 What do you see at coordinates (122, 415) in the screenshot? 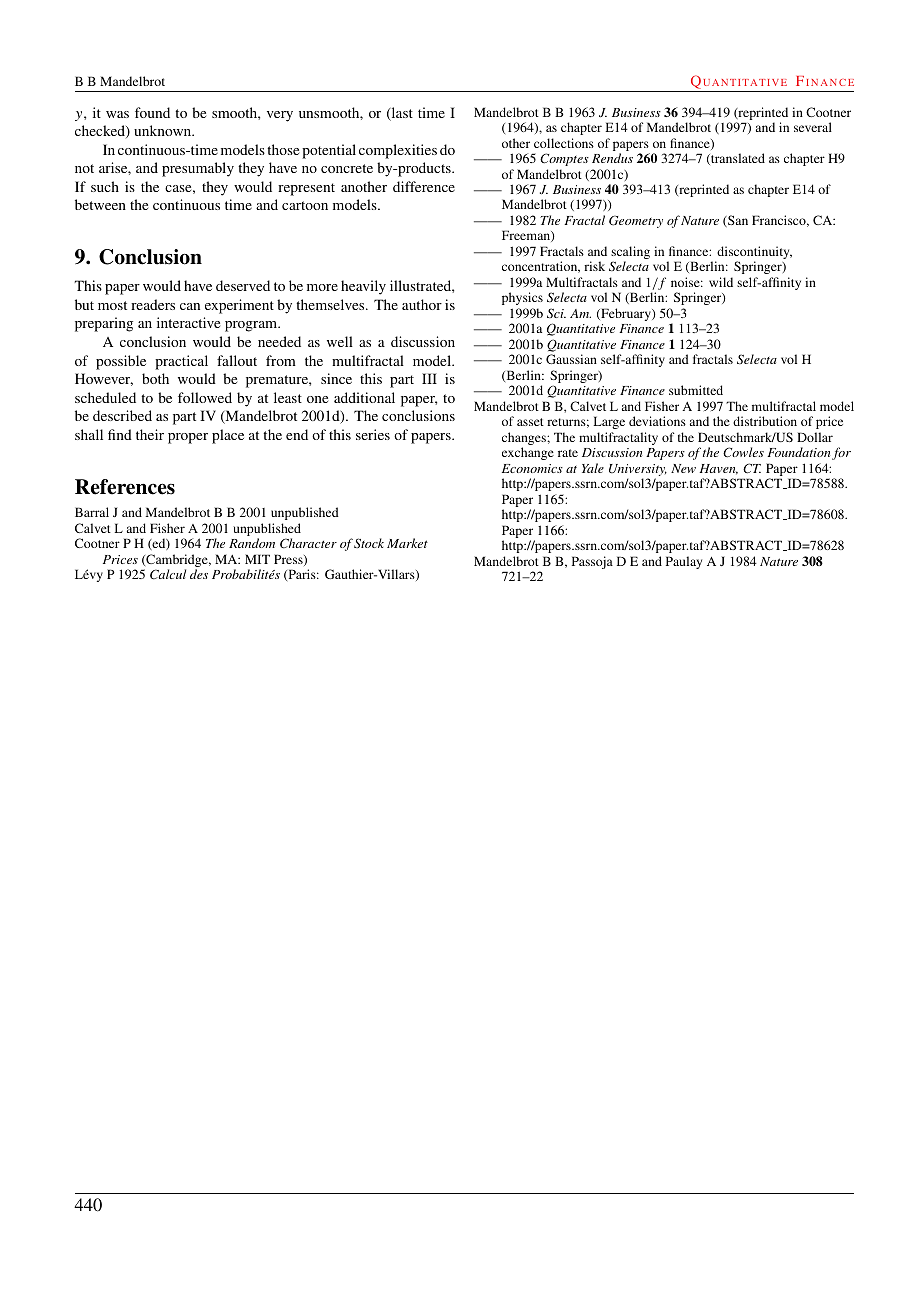
I see `described` at bounding box center [122, 415].
